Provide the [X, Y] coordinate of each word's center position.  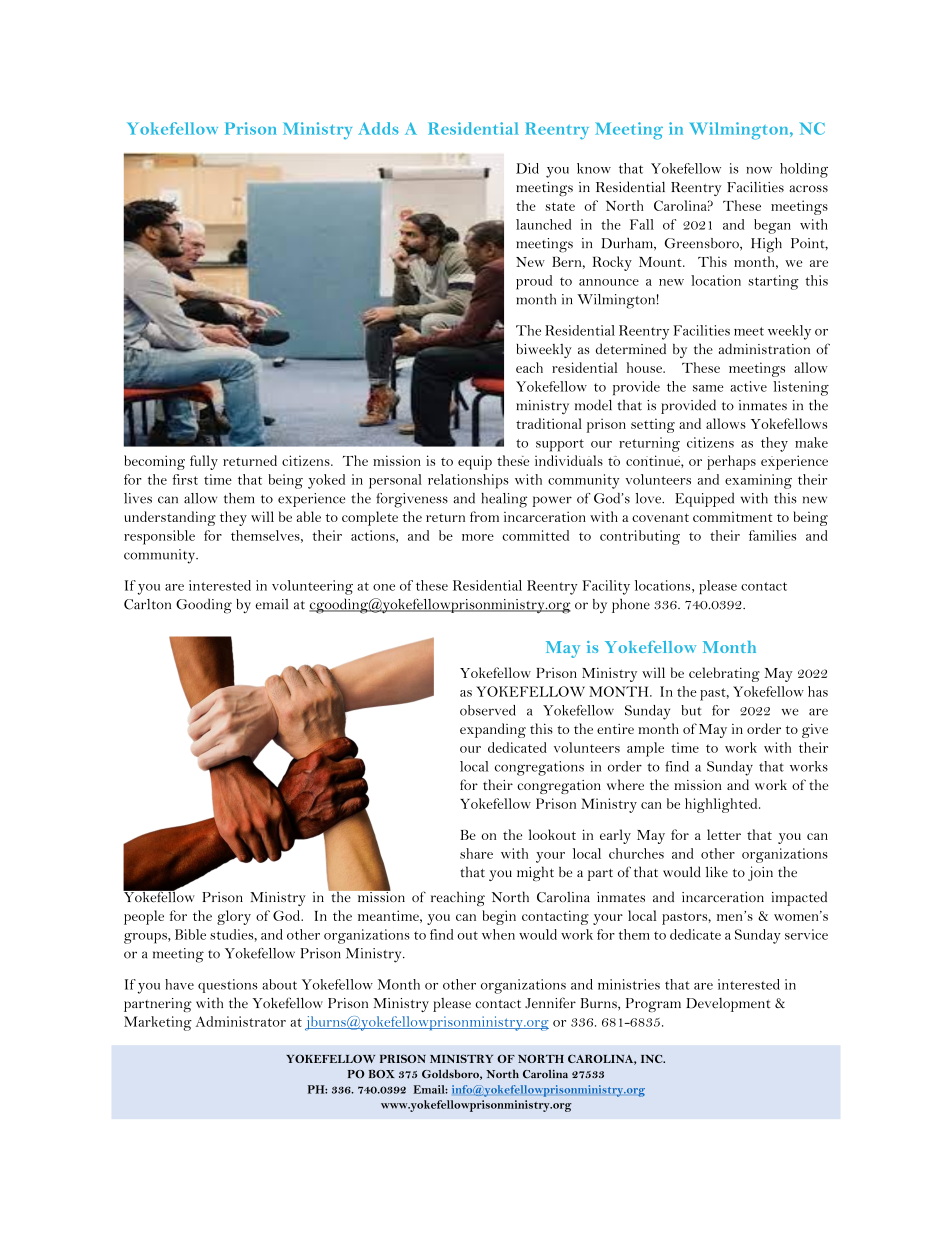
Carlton [147, 604]
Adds [378, 128]
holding [804, 170]
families [772, 535]
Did [527, 168]
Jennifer [550, 1003]
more [478, 537]
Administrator [241, 1021]
